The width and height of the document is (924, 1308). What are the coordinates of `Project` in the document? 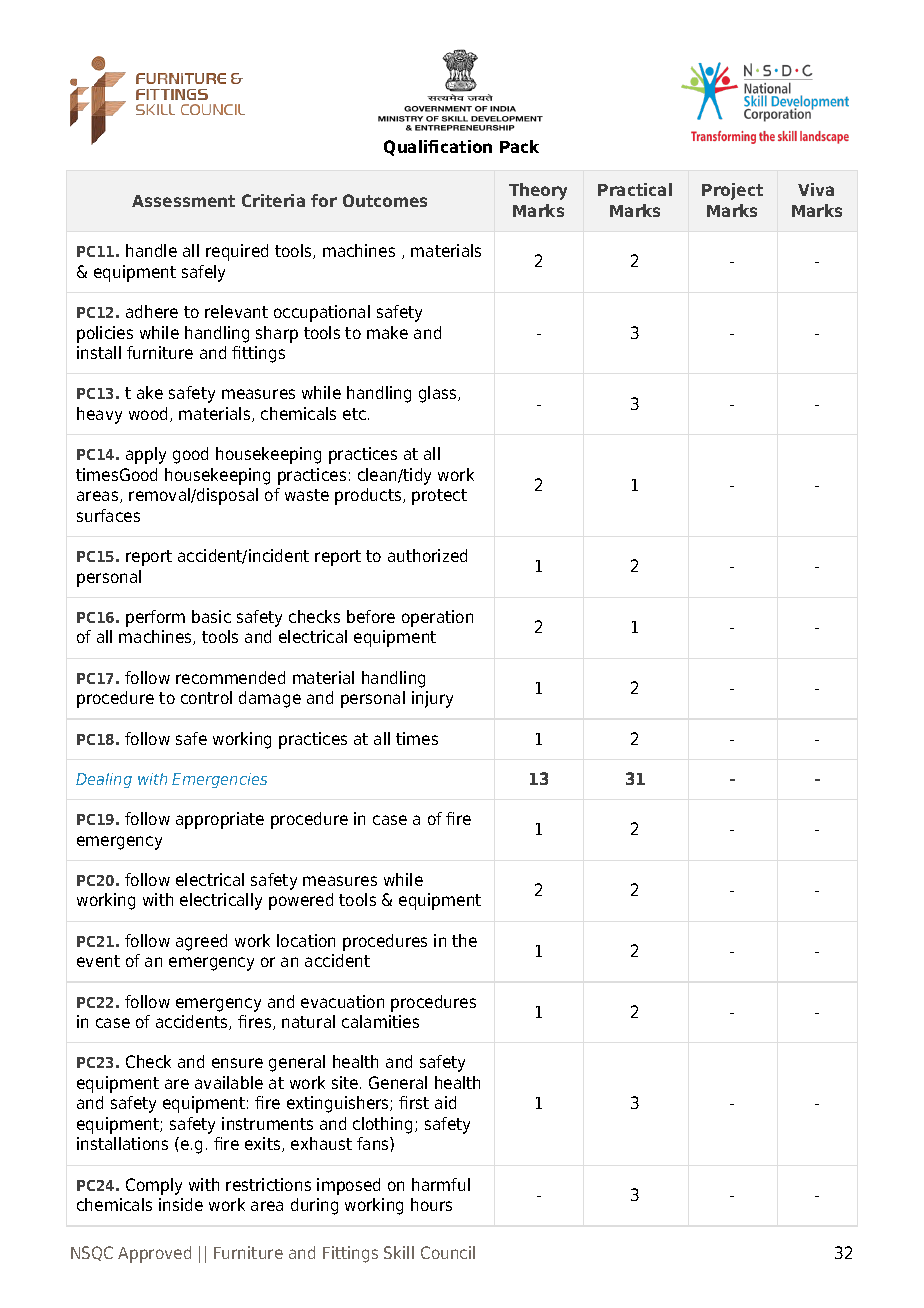 It's located at (732, 191).
